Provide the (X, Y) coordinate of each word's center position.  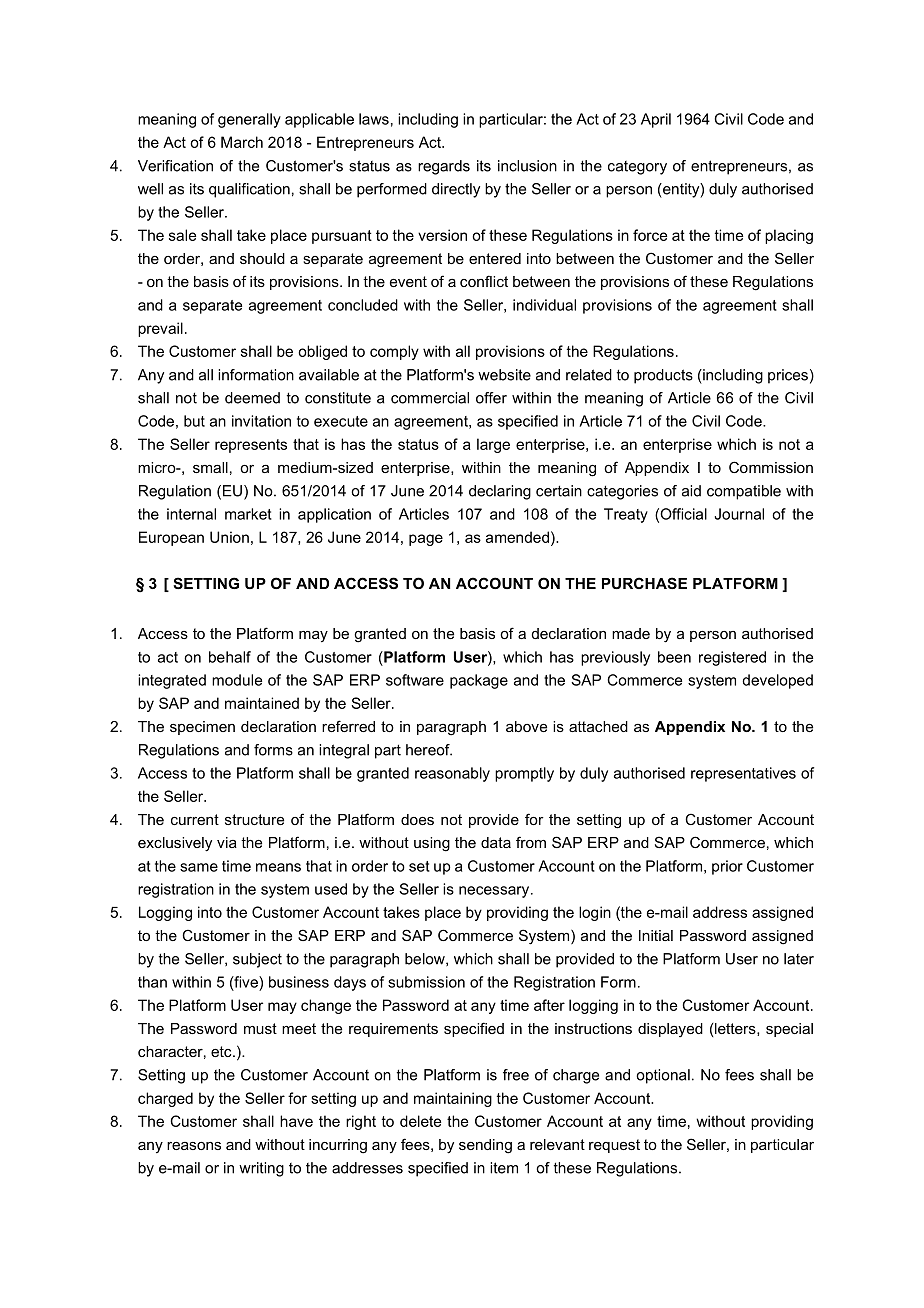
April (656, 120)
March (242, 142)
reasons (194, 1146)
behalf (230, 657)
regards (444, 167)
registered (732, 658)
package (479, 681)
